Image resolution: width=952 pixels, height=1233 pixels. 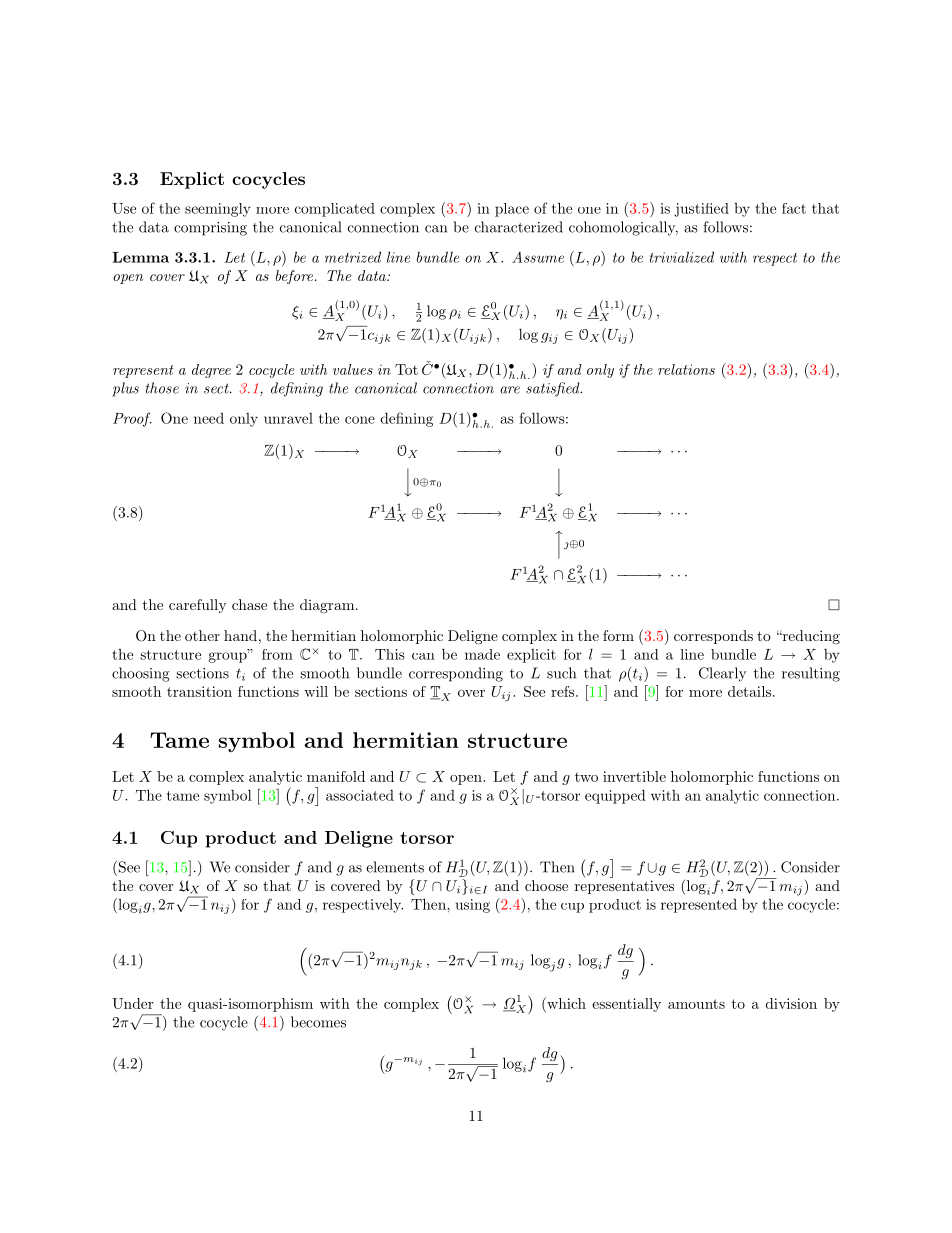 I want to click on carefully, so click(x=197, y=606).
